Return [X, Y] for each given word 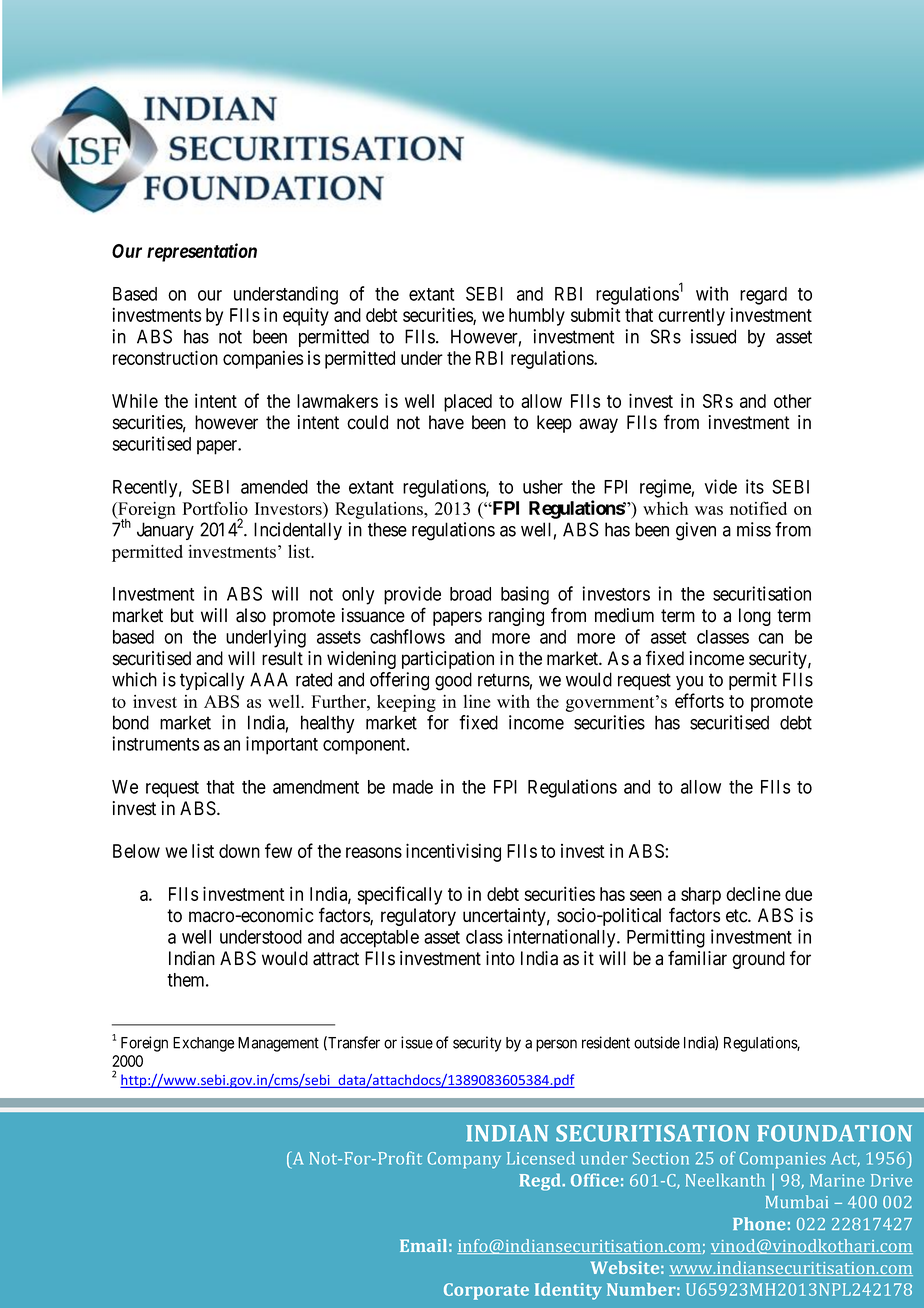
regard [763, 296]
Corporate [486, 1291]
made [413, 787]
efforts [699, 700]
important [282, 745]
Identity [568, 1291]
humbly [537, 317]
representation [202, 252]
